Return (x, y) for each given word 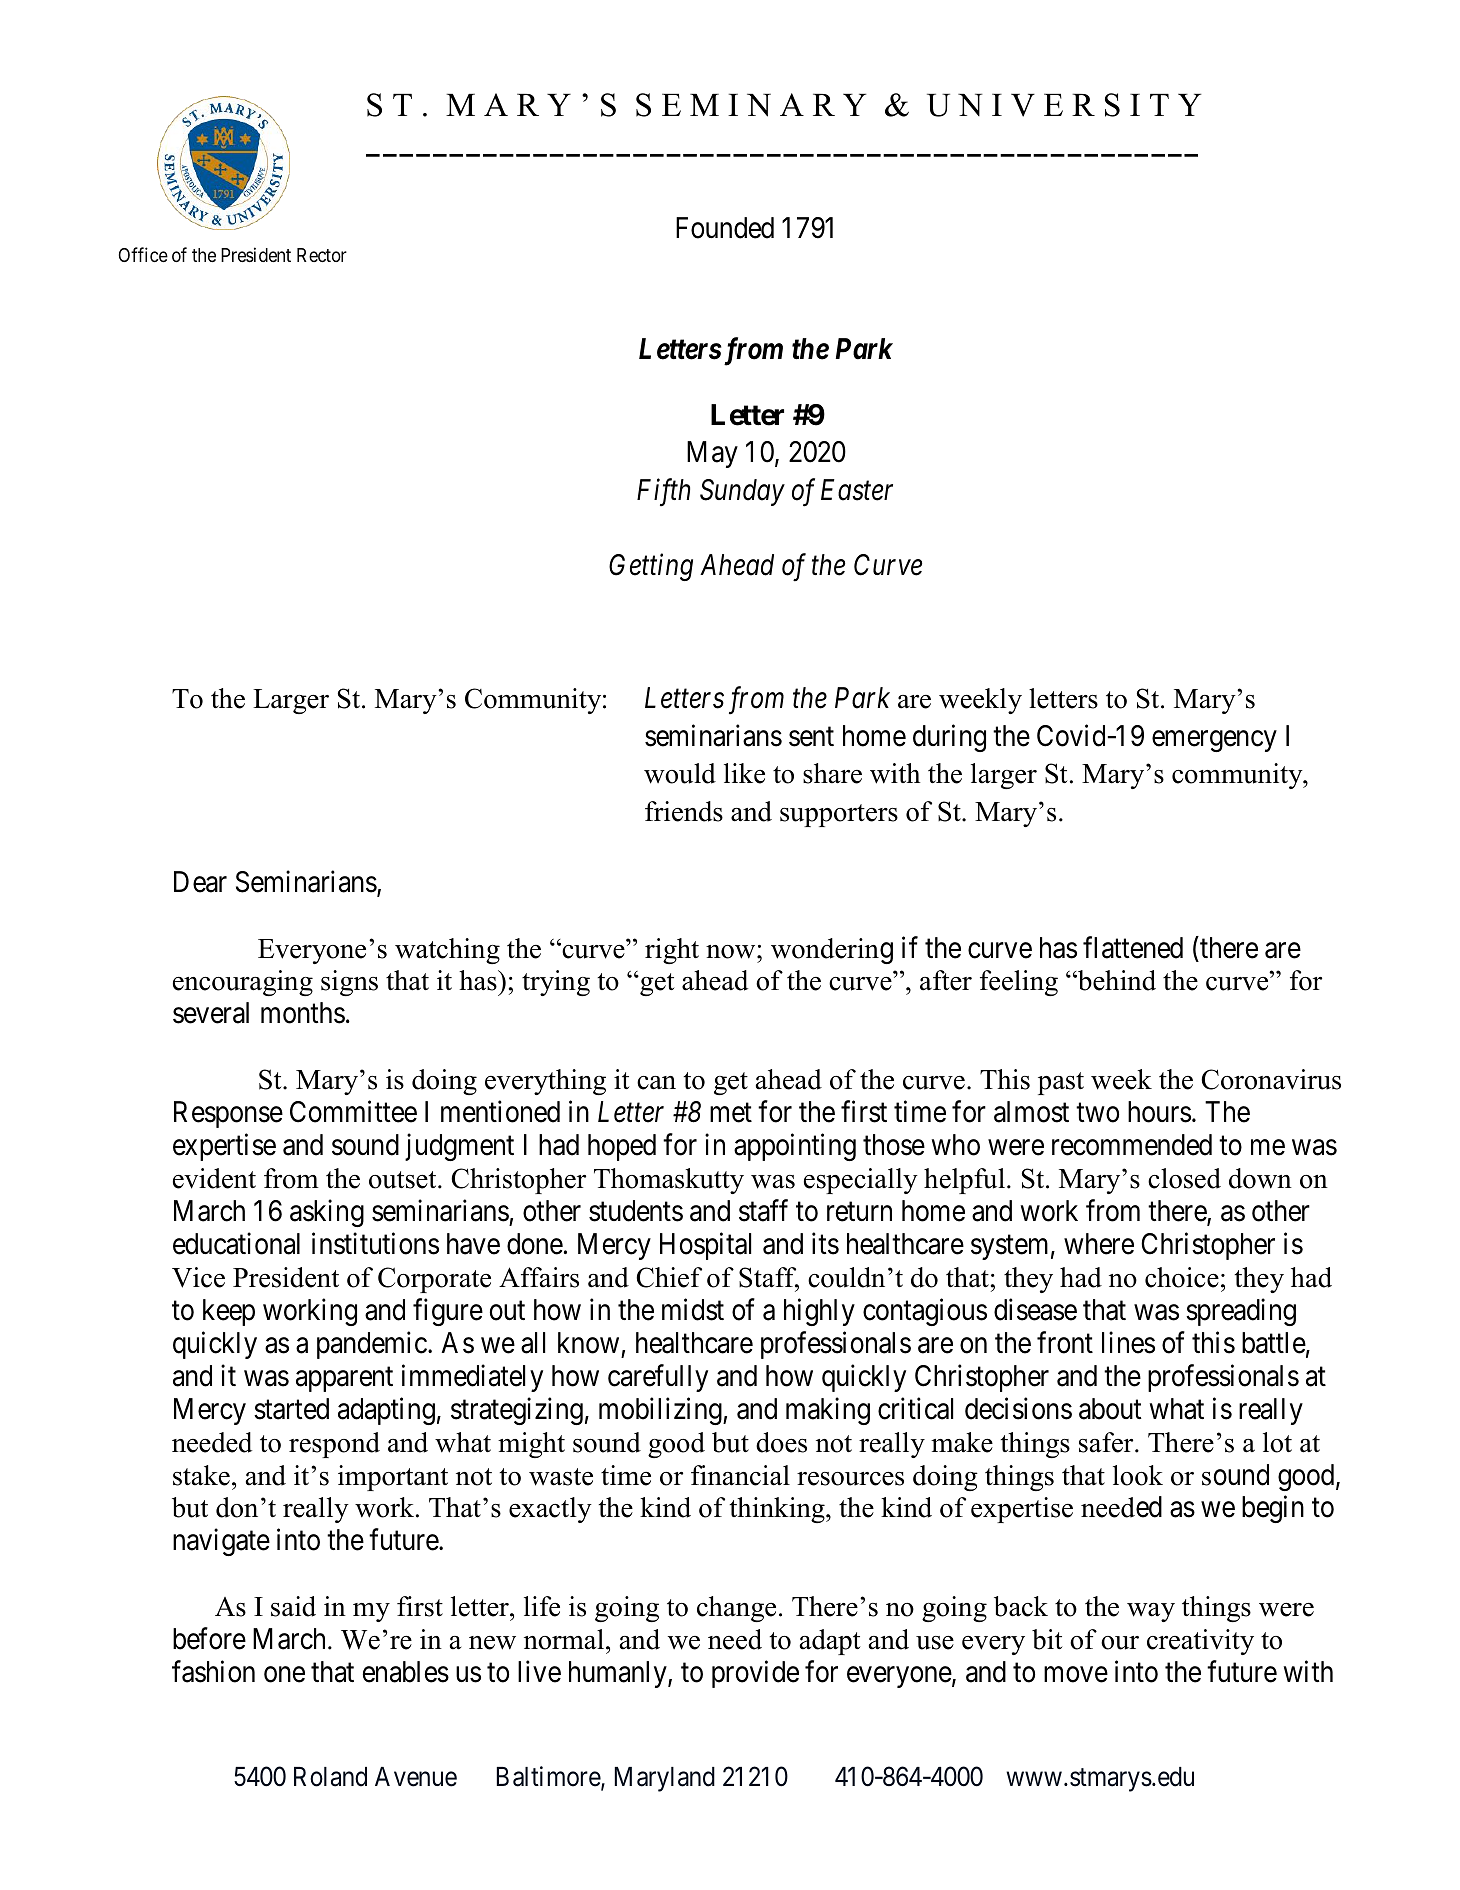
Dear (200, 882)
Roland (330, 1777)
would (680, 773)
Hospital (705, 1246)
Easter (857, 490)
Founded (725, 228)
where (1099, 1244)
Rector (322, 255)
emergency (1214, 741)
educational (236, 1243)
